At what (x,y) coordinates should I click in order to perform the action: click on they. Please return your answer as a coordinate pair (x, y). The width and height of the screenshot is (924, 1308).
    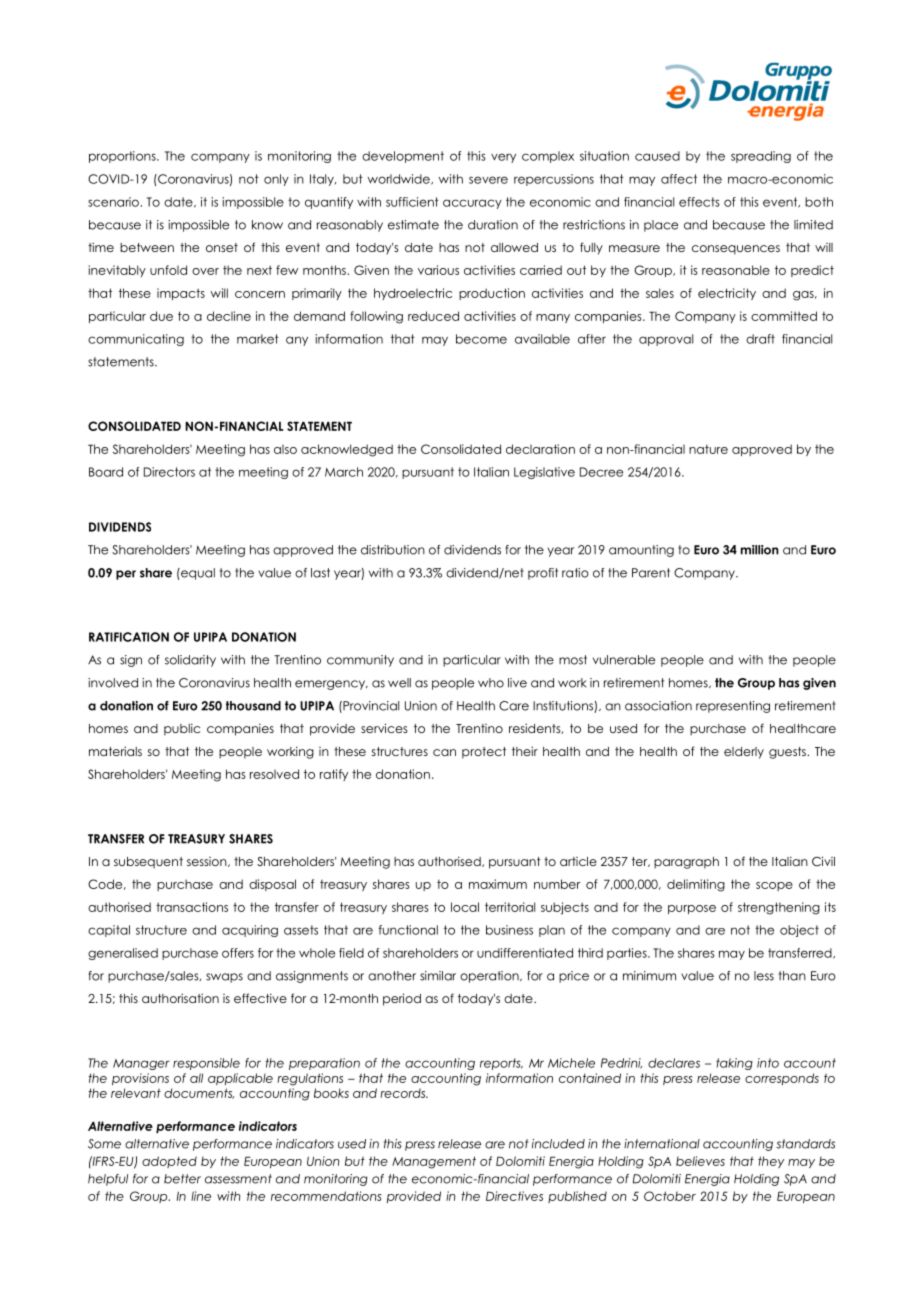
    Looking at the image, I should click on (771, 1162).
